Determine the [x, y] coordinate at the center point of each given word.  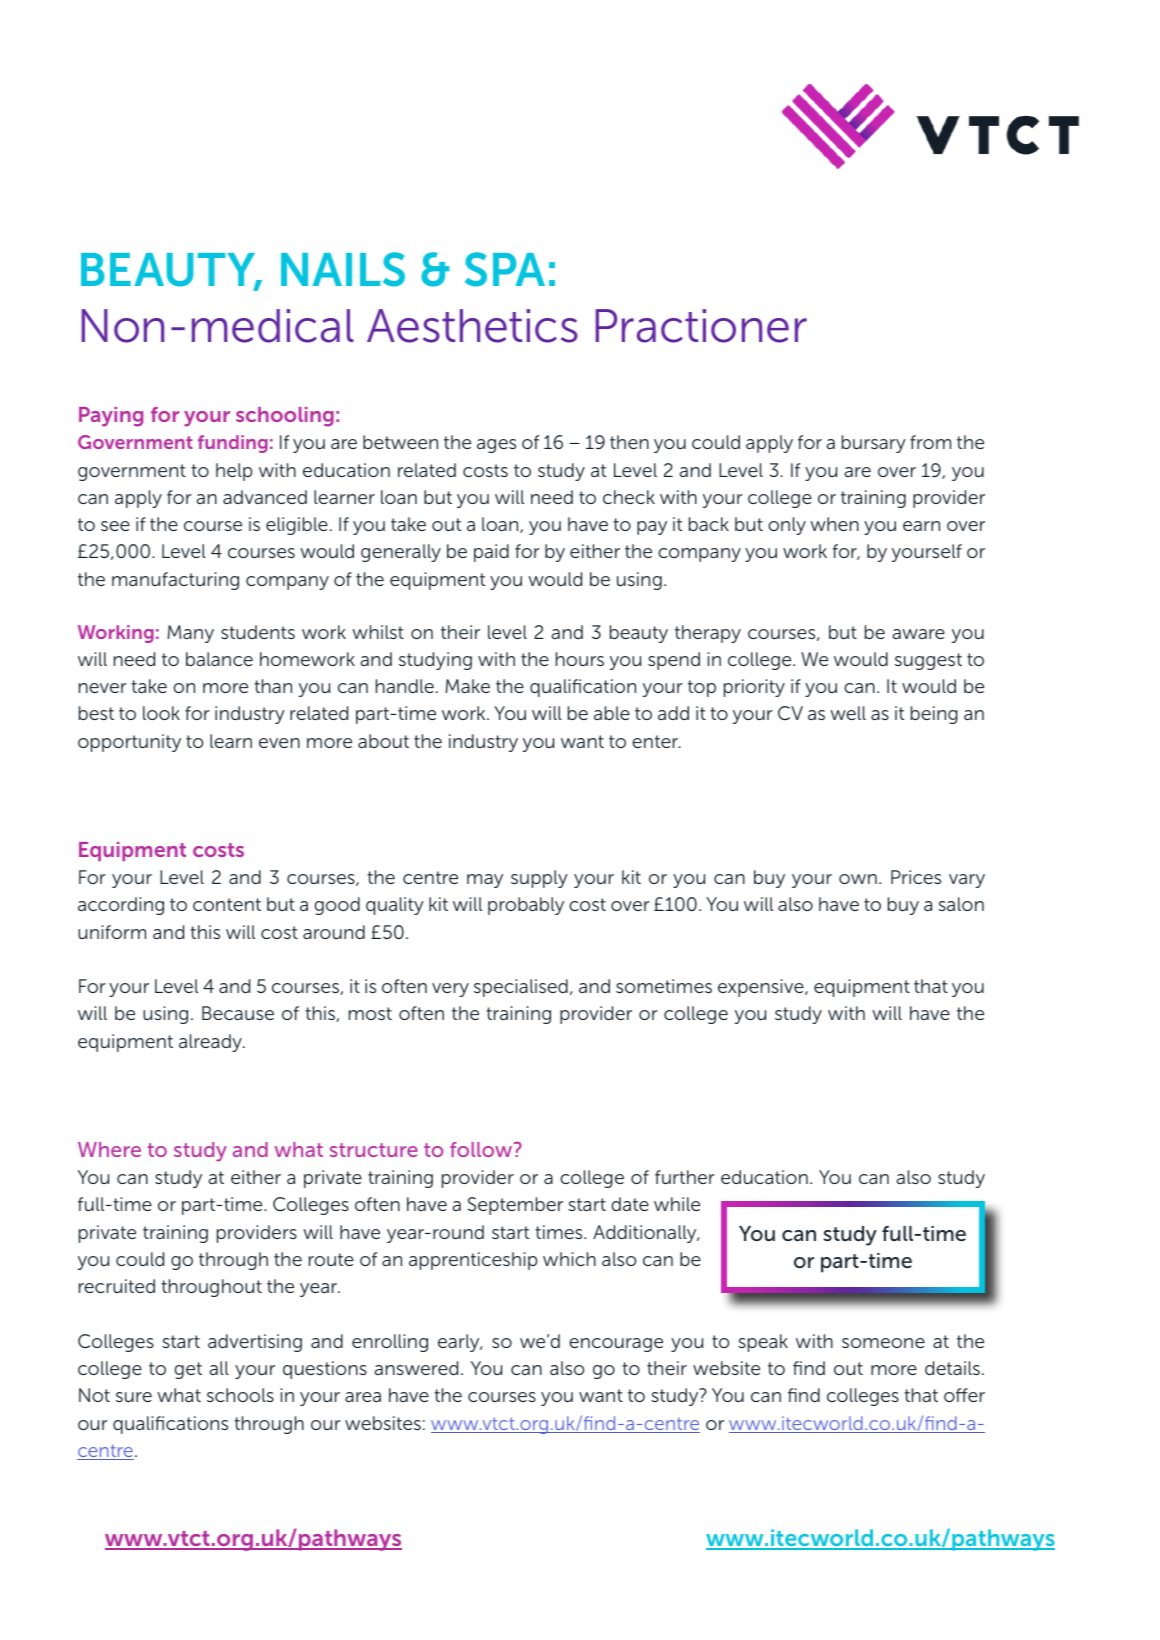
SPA [505, 269]
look [161, 713]
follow [482, 1149]
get [188, 1370]
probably [526, 906]
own [858, 879]
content [227, 904]
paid [491, 553]
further [684, 1177]
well [848, 713]
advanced [265, 497]
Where [109, 1149]
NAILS [343, 269]
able [612, 713]
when [834, 524]
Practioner [701, 326]
